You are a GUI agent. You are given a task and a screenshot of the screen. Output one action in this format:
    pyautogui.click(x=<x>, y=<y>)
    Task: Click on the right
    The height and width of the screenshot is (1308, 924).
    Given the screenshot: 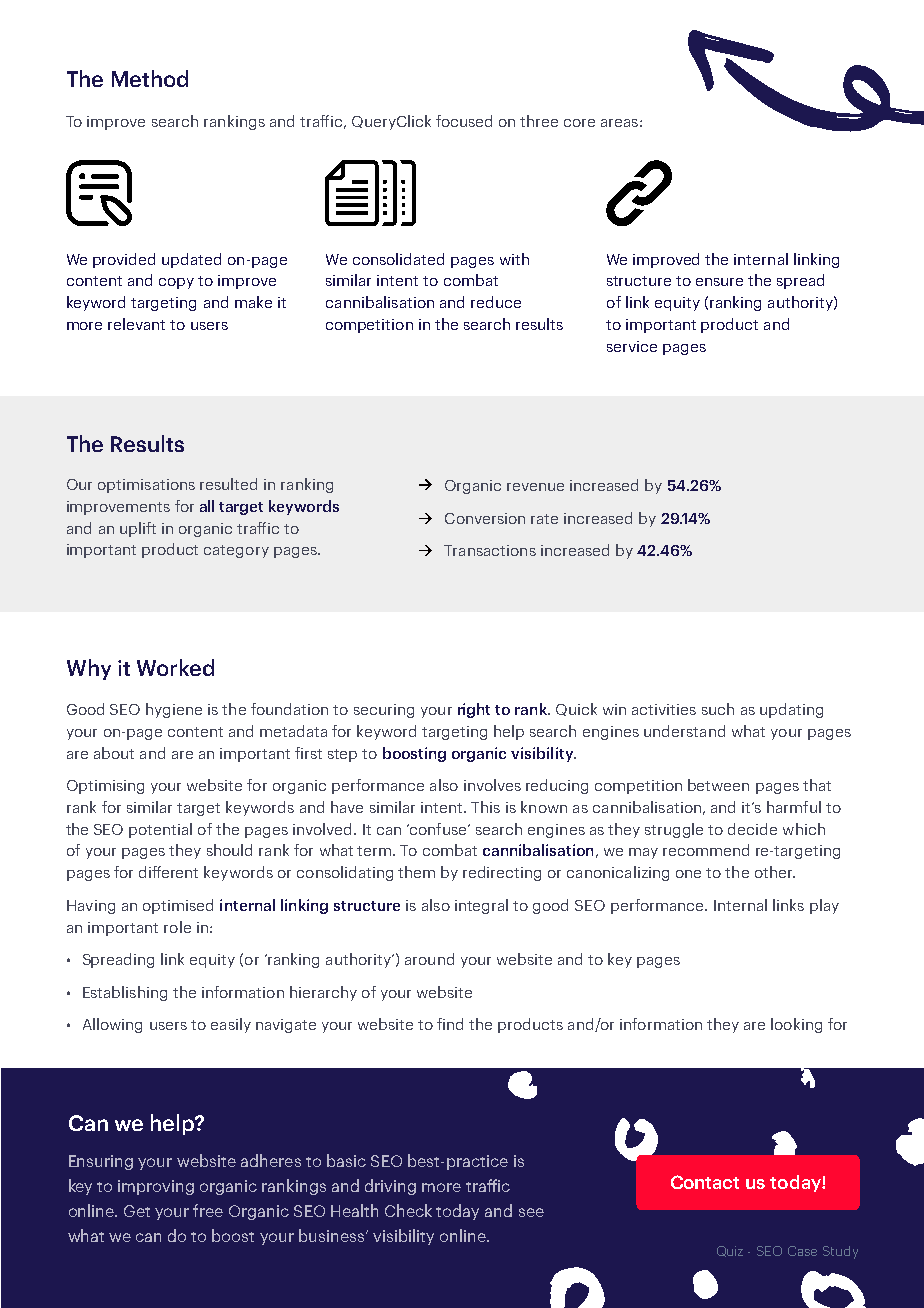 What is the action you would take?
    pyautogui.click(x=474, y=710)
